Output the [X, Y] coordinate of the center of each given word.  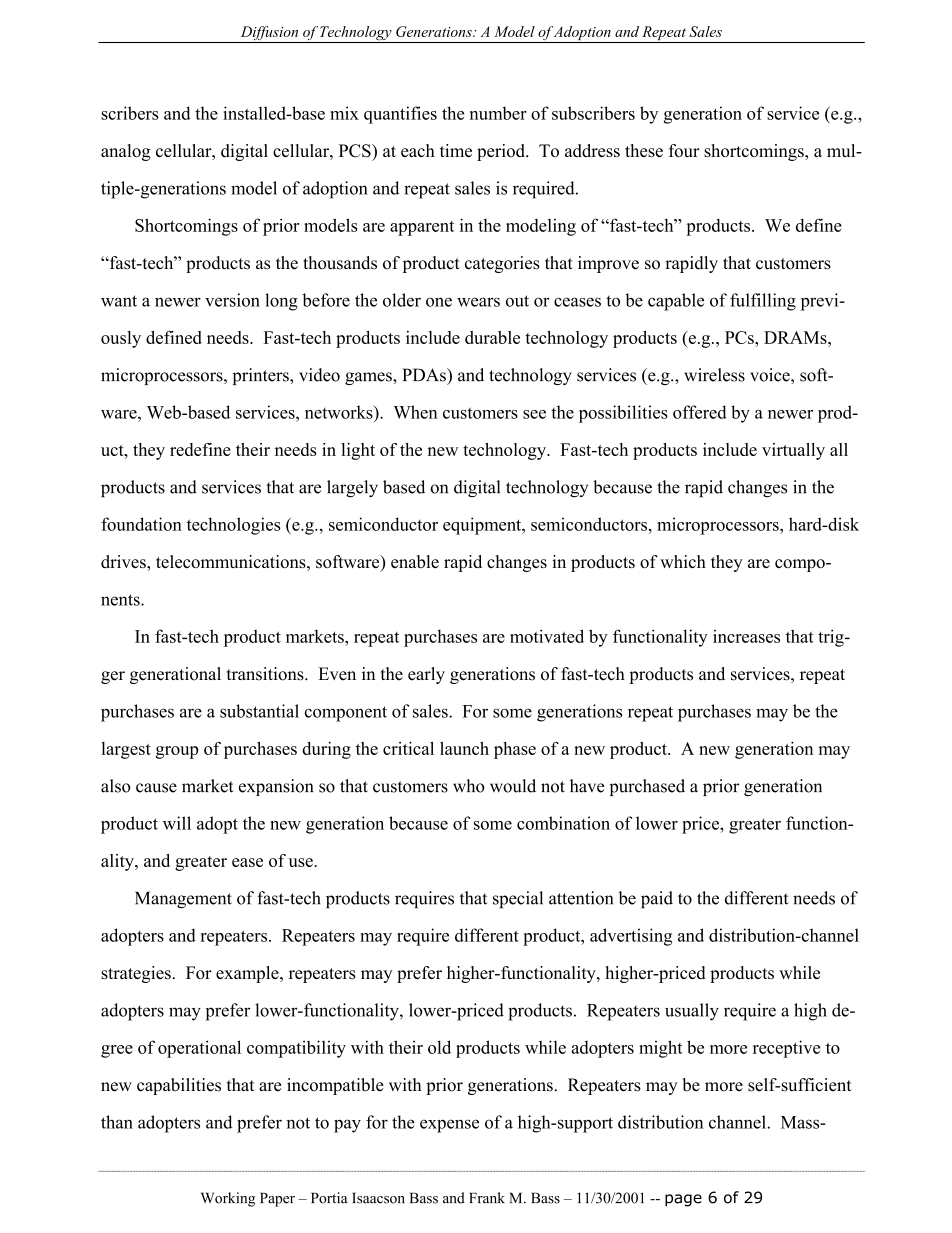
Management [183, 900]
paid [657, 899]
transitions [266, 674]
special [518, 899]
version [232, 300]
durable [492, 337]
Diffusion [269, 34]
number [498, 113]
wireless [714, 375]
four [684, 150]
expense [449, 1126]
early [426, 675]
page [683, 1200]
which [683, 561]
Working [228, 1199]
